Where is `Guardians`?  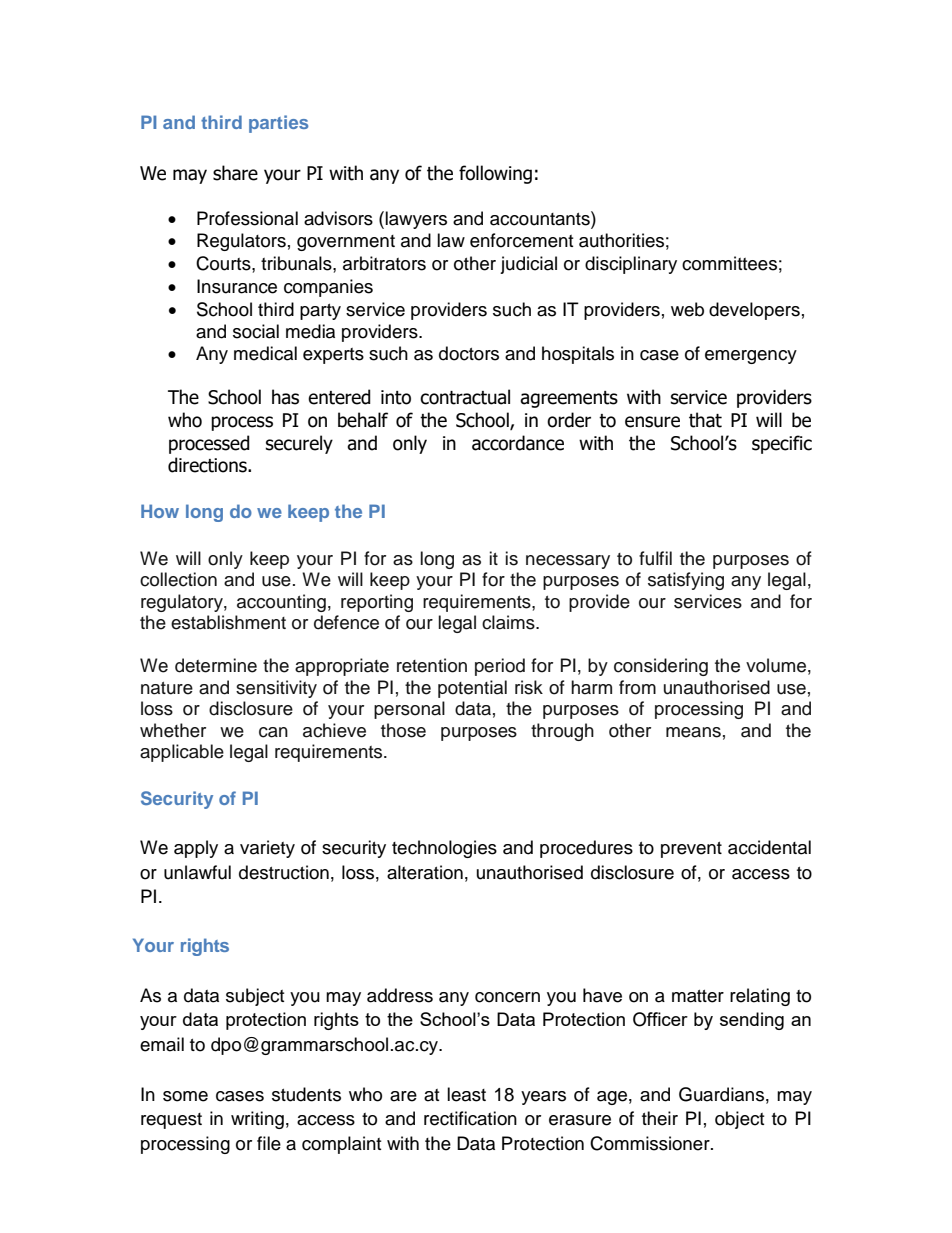 Guardians is located at coordinates (721, 1094).
